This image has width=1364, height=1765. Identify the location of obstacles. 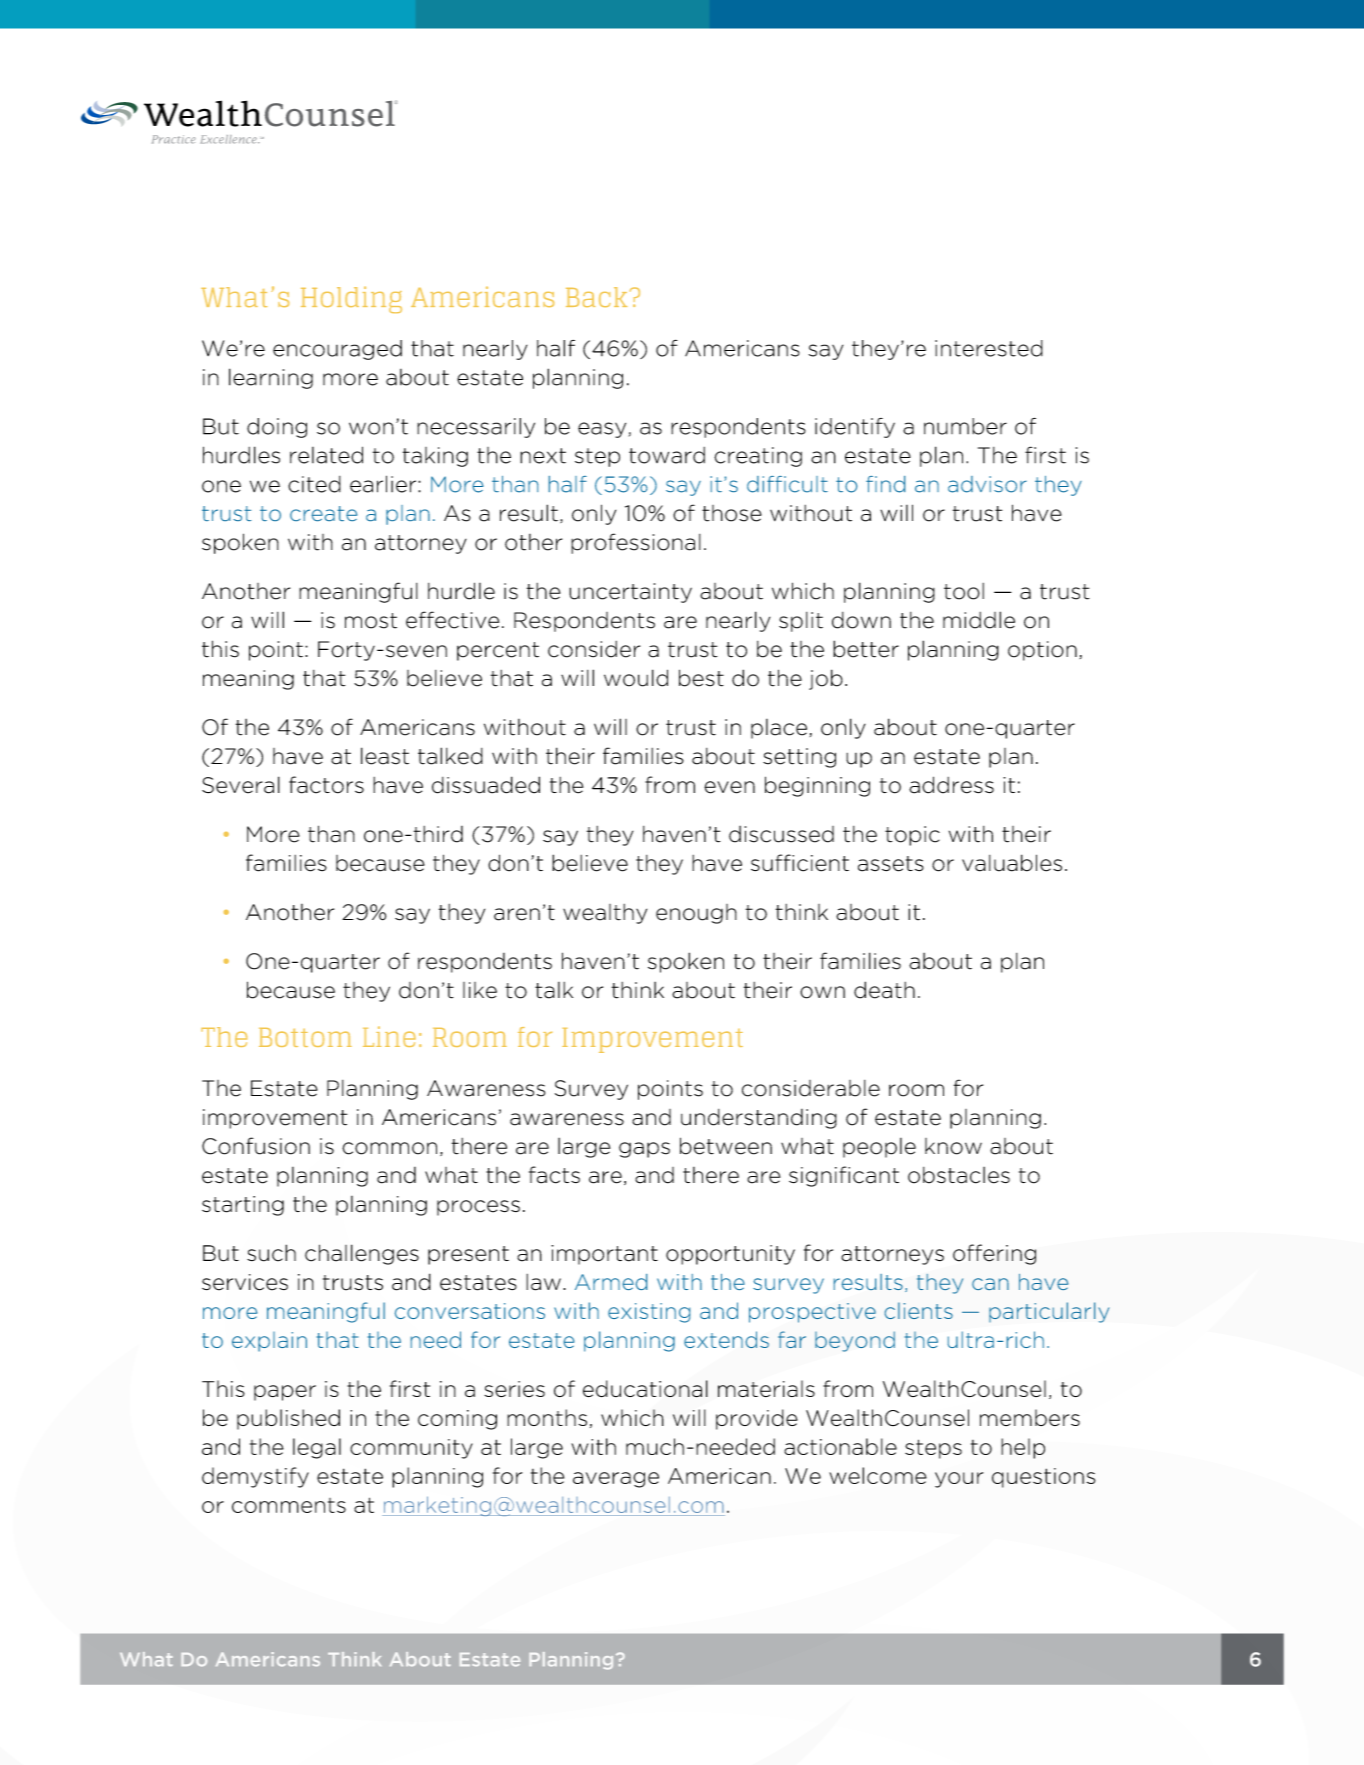
(959, 1175).
